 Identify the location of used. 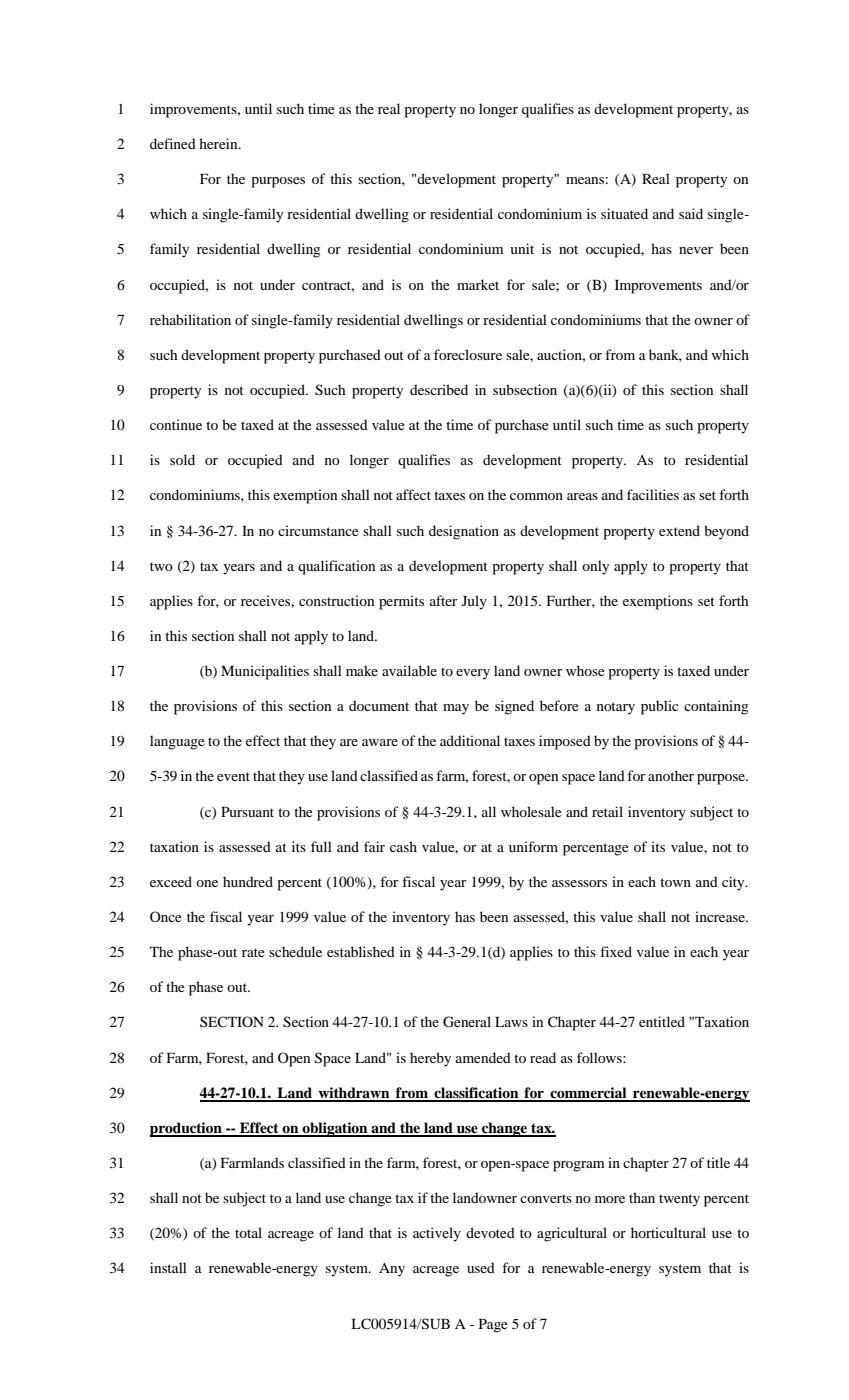
(481, 1267).
